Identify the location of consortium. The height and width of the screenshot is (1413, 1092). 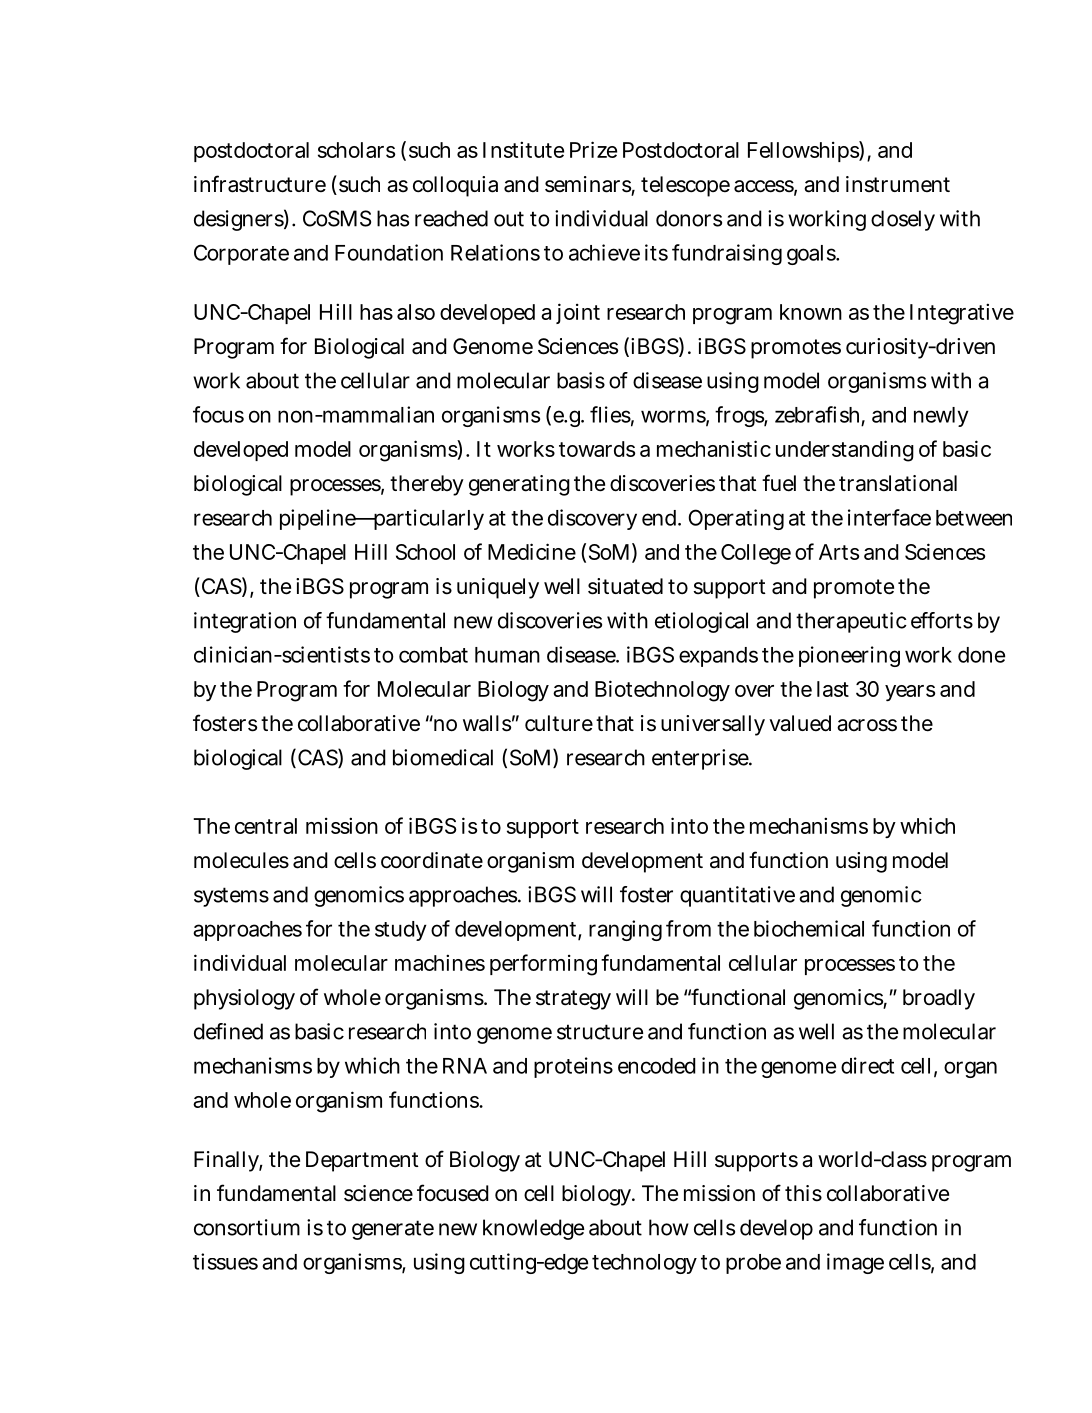
(247, 1227).
